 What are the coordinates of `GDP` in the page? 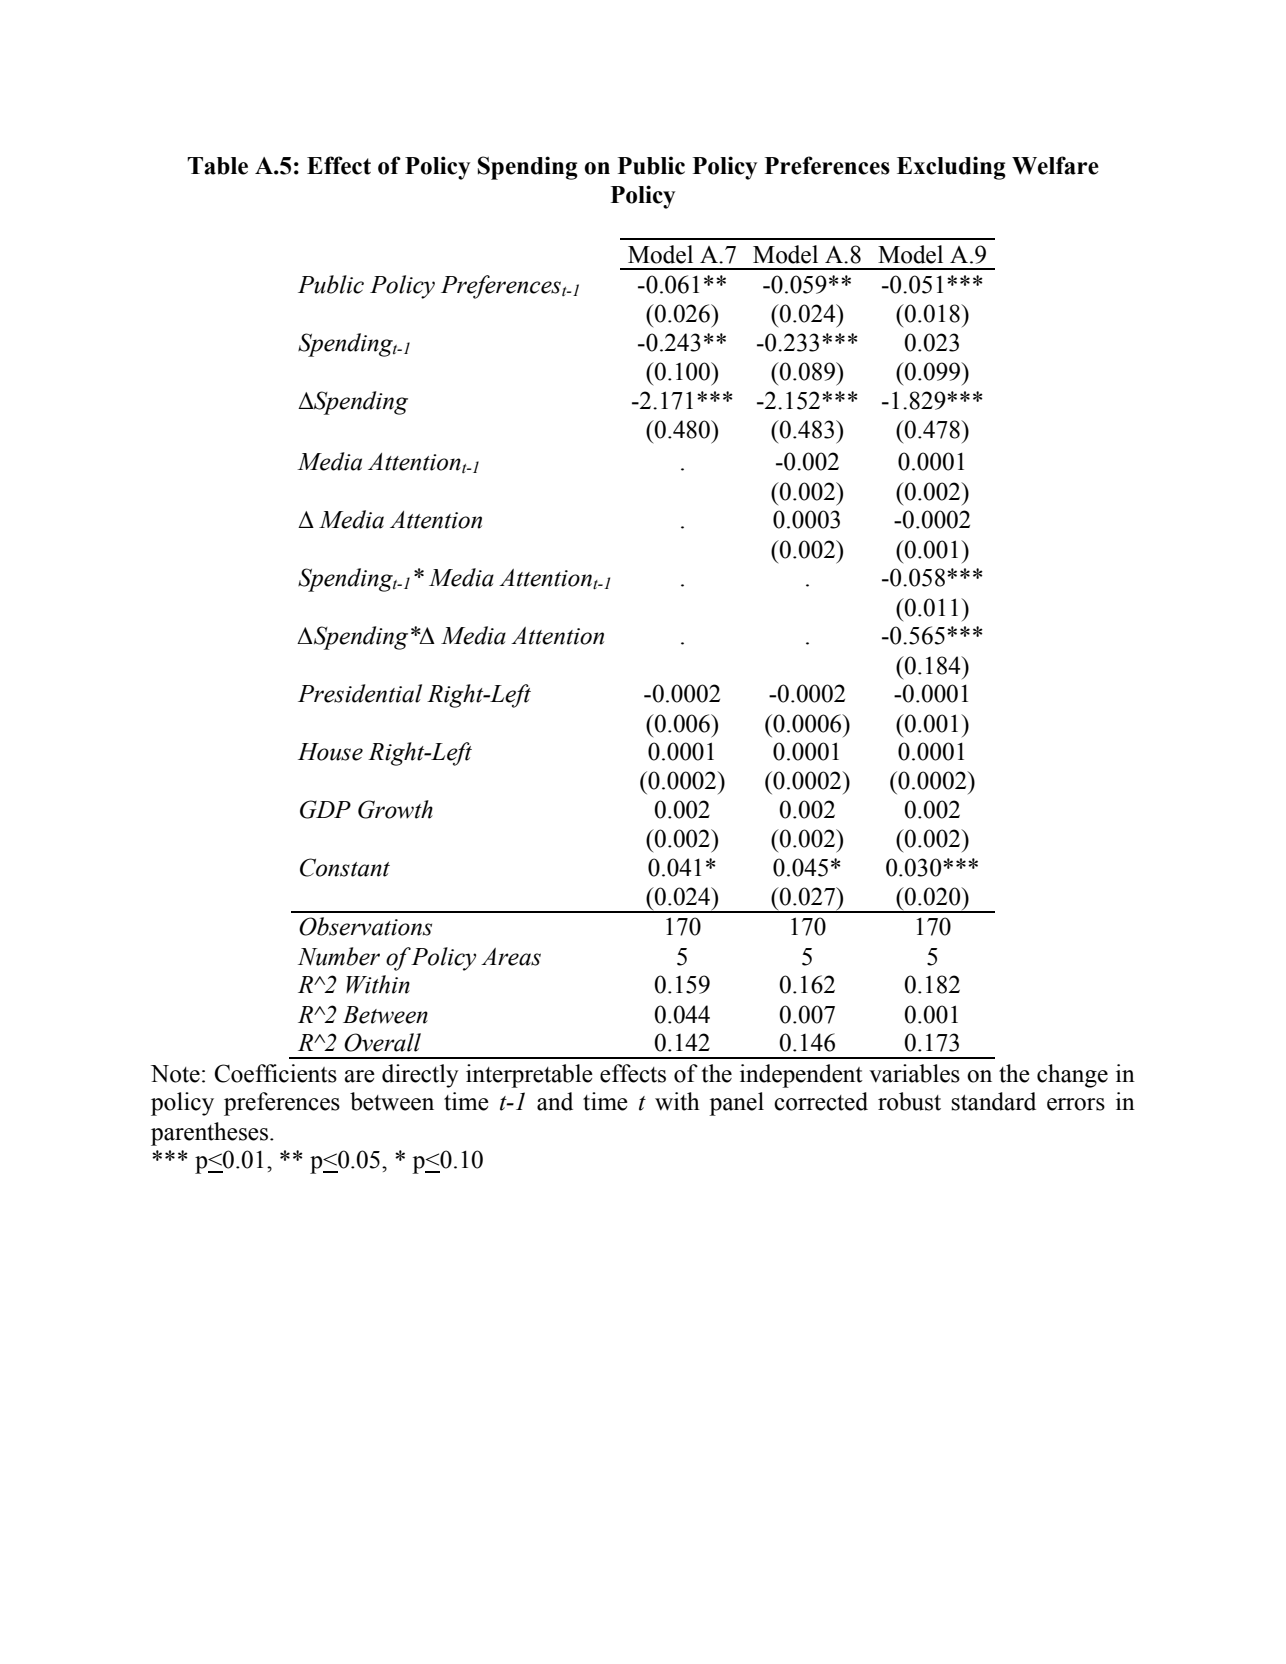 It's located at (325, 809).
